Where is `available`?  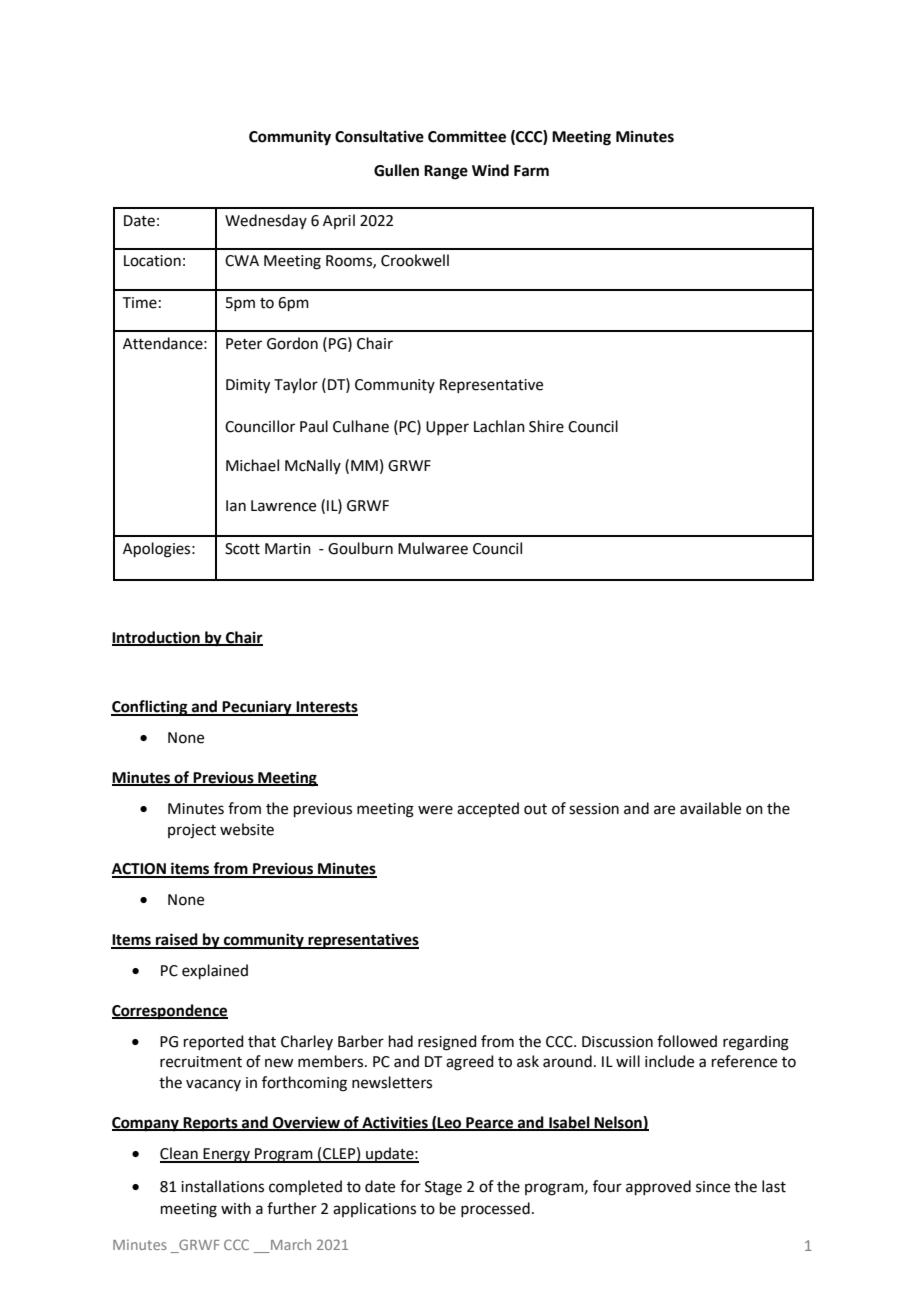
available is located at coordinates (710, 808).
